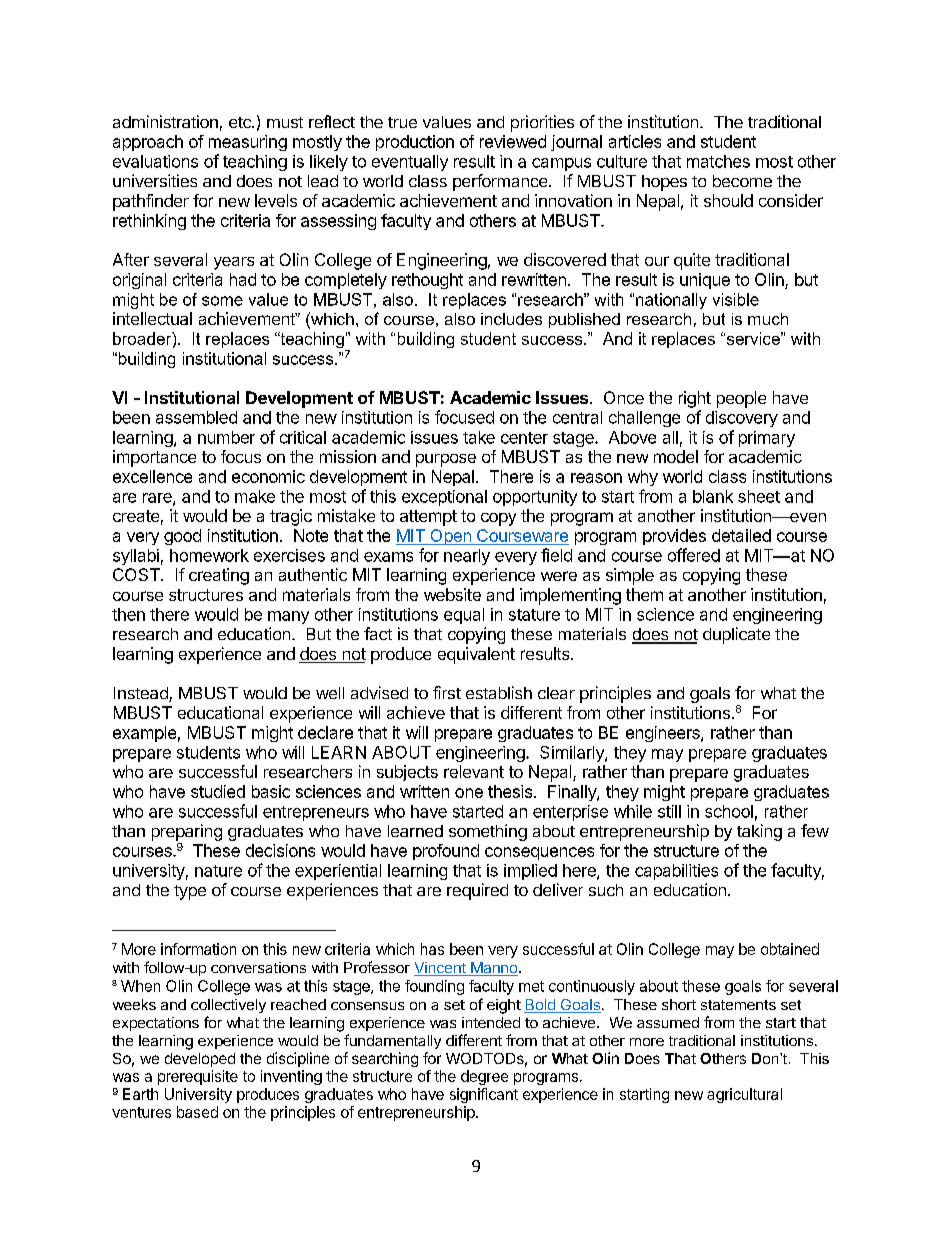 Image resolution: width=952 pixels, height=1233 pixels. What do you see at coordinates (744, 1095) in the document?
I see `agricultural` at bounding box center [744, 1095].
